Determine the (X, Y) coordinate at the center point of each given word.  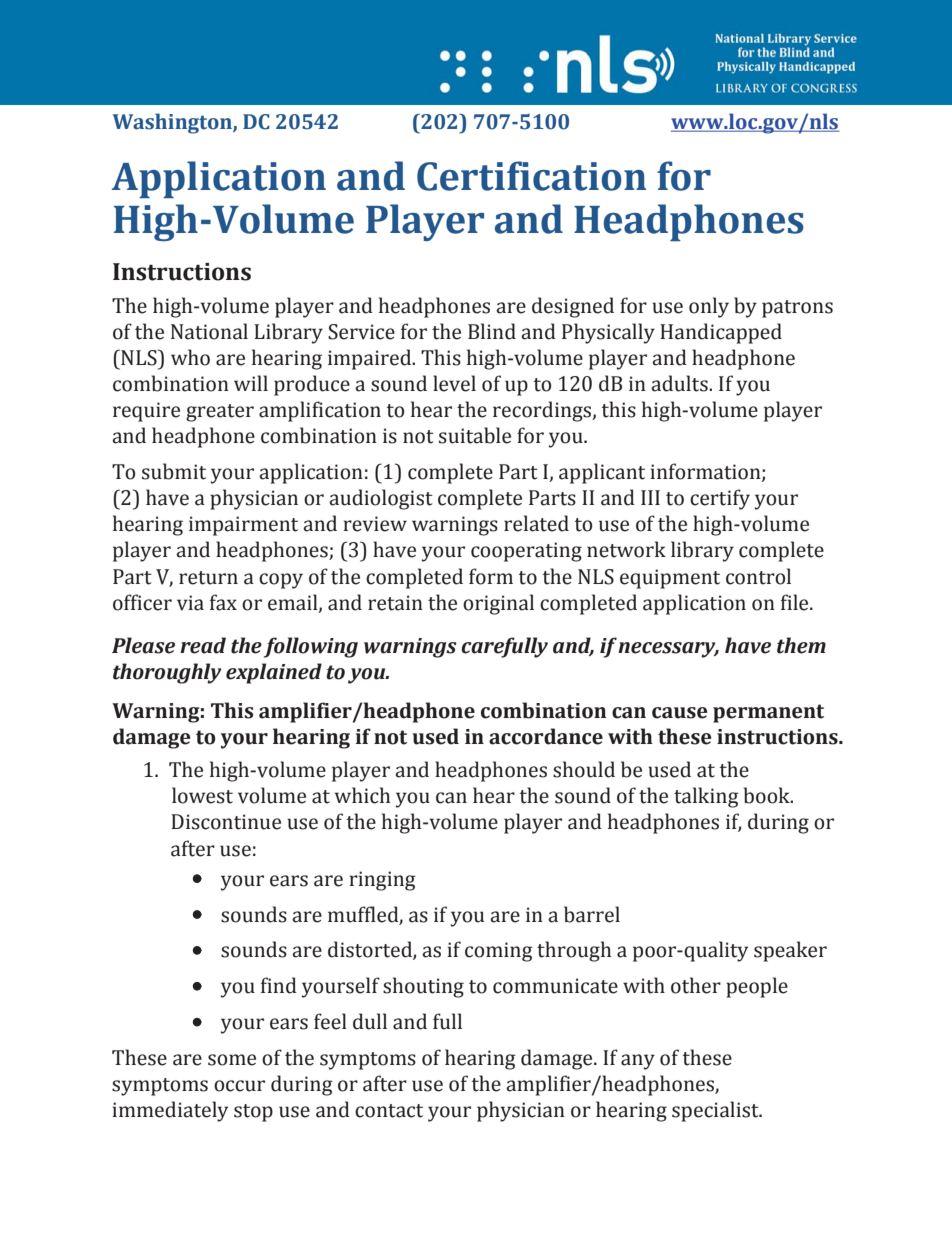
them (801, 645)
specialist (716, 1111)
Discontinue (226, 822)
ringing (382, 881)
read (203, 645)
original (498, 604)
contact (389, 1111)
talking (706, 797)
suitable (475, 435)
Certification (531, 176)
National (209, 331)
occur (239, 1086)
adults (680, 383)
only (709, 307)
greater (220, 413)
